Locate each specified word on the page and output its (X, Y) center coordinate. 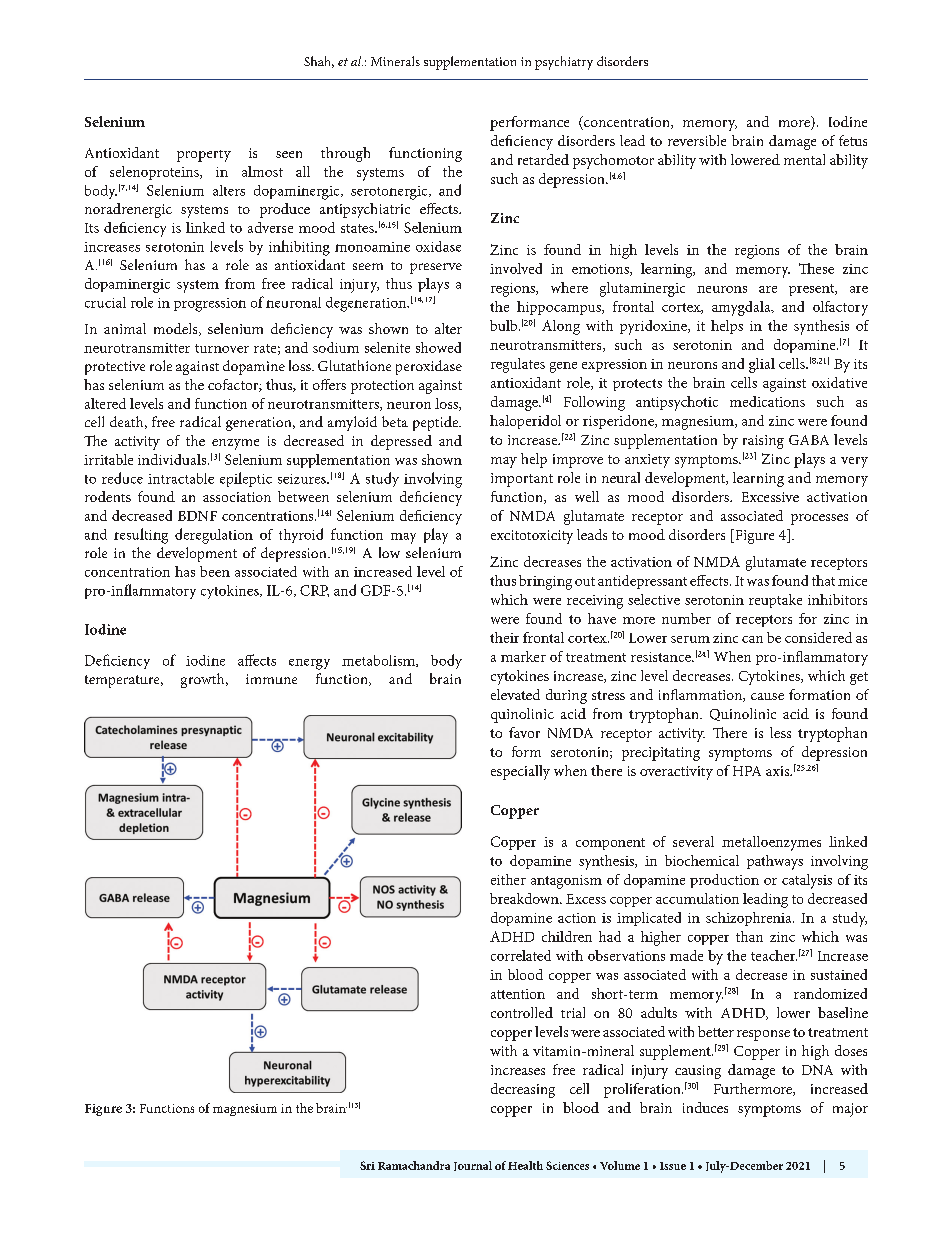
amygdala (742, 308)
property (204, 156)
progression (210, 305)
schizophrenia (750, 919)
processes (819, 519)
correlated (521, 955)
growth (204, 680)
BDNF (197, 516)
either (508, 879)
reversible (697, 140)
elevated (515, 694)
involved (516, 268)
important (522, 480)
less (780, 732)
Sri (367, 1165)
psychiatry (564, 63)
